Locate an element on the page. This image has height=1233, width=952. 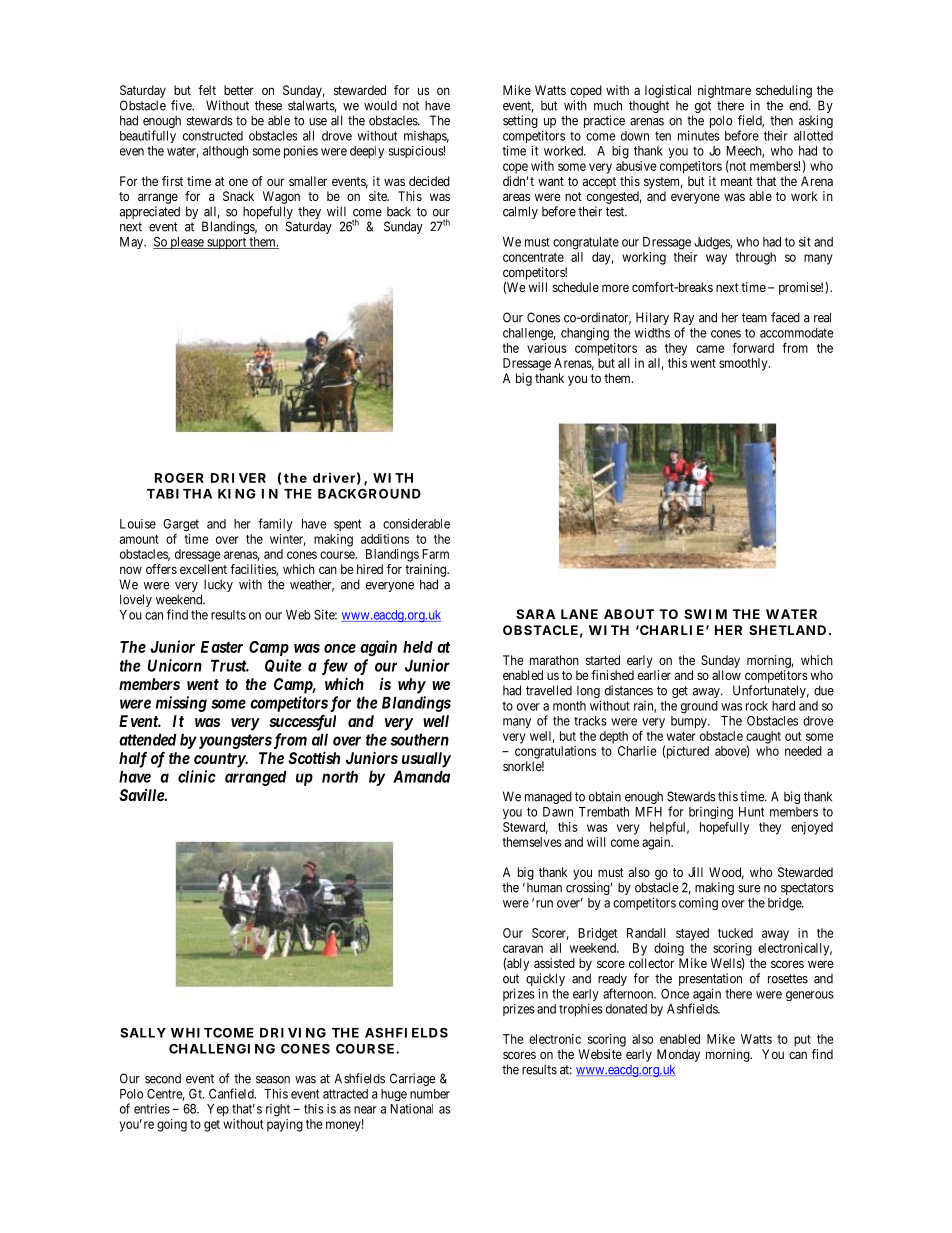
Dawn is located at coordinates (558, 812).
